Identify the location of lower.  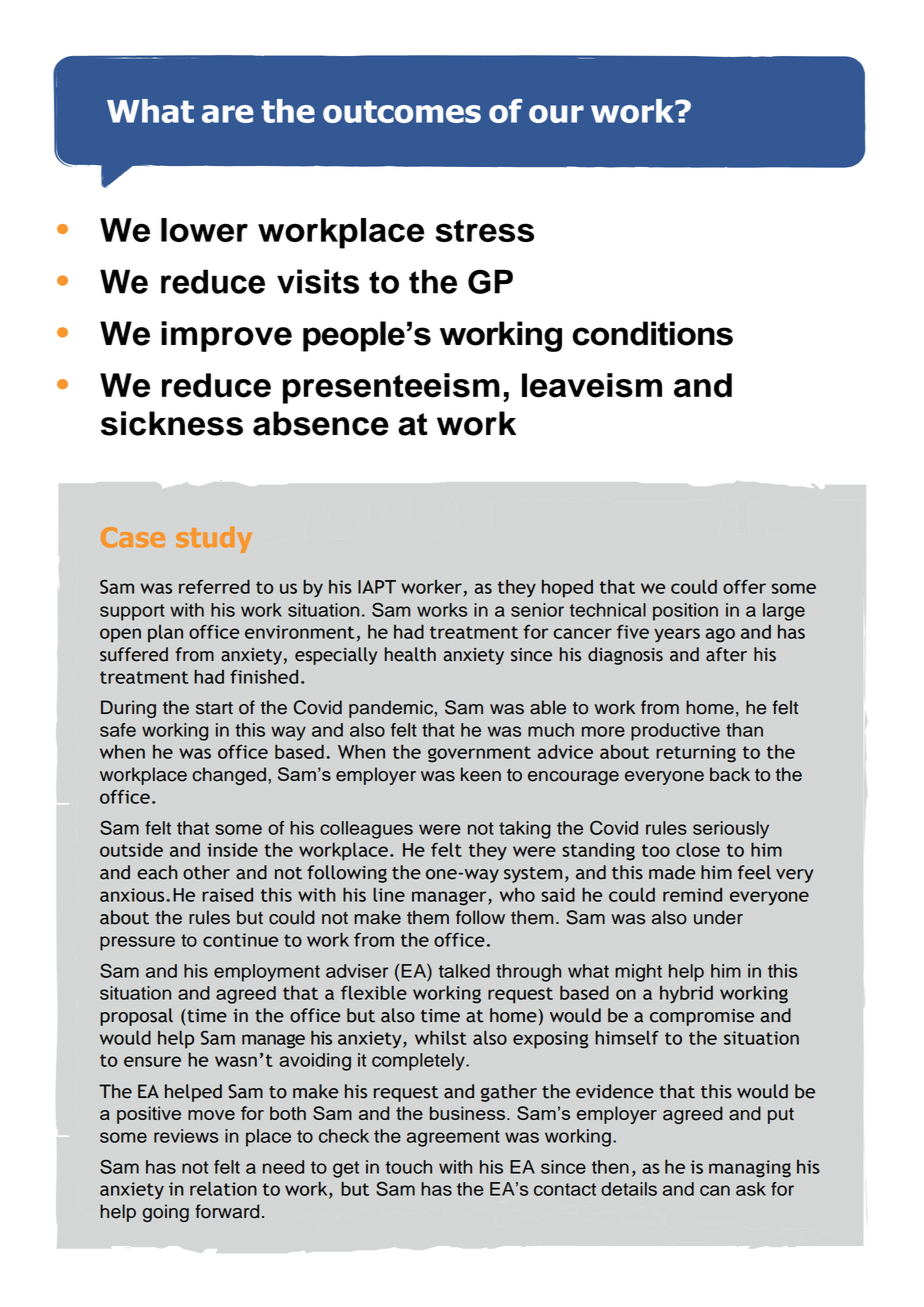
(204, 230).
